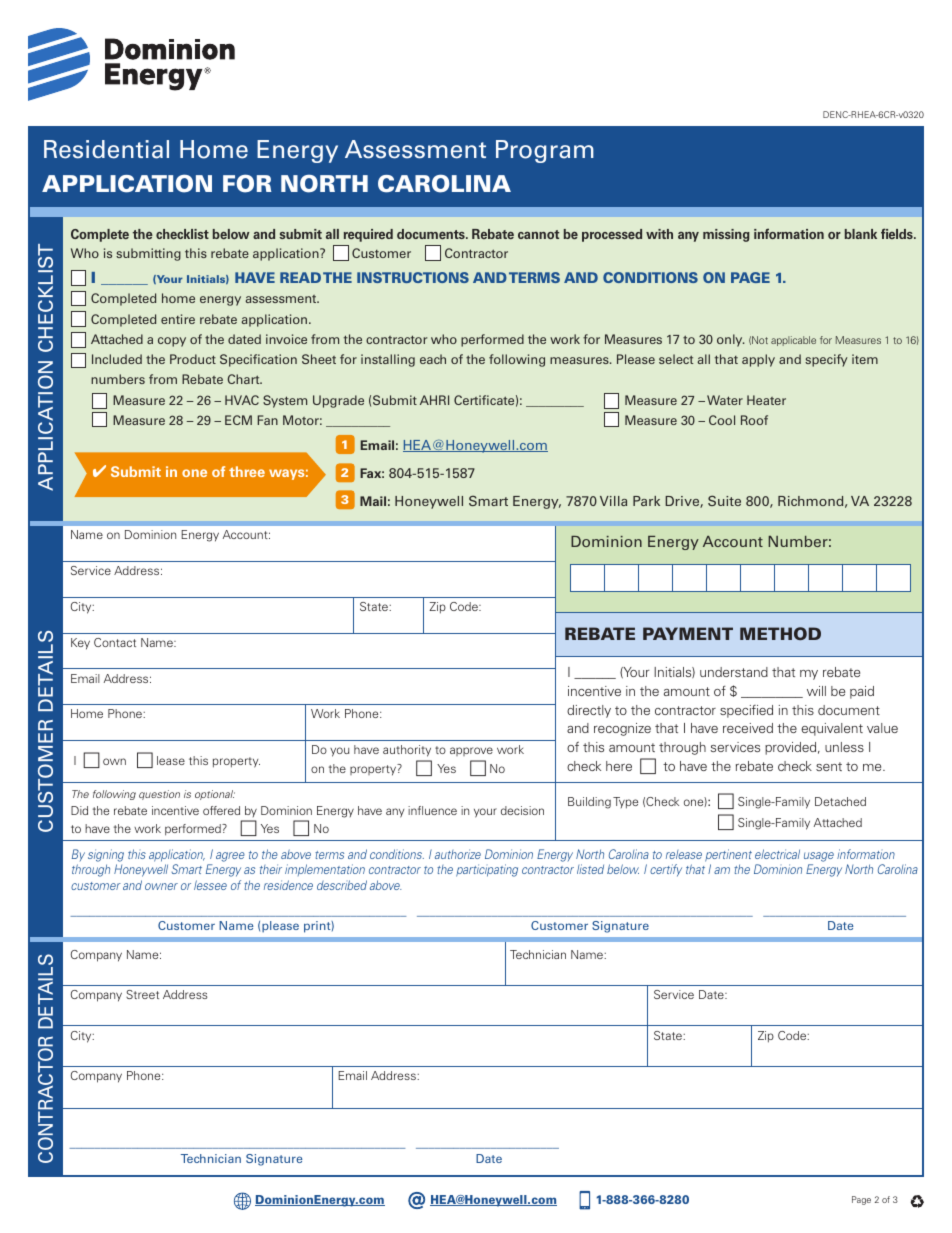  Describe the element at coordinates (545, 151) in the document. I see `Program` at that location.
